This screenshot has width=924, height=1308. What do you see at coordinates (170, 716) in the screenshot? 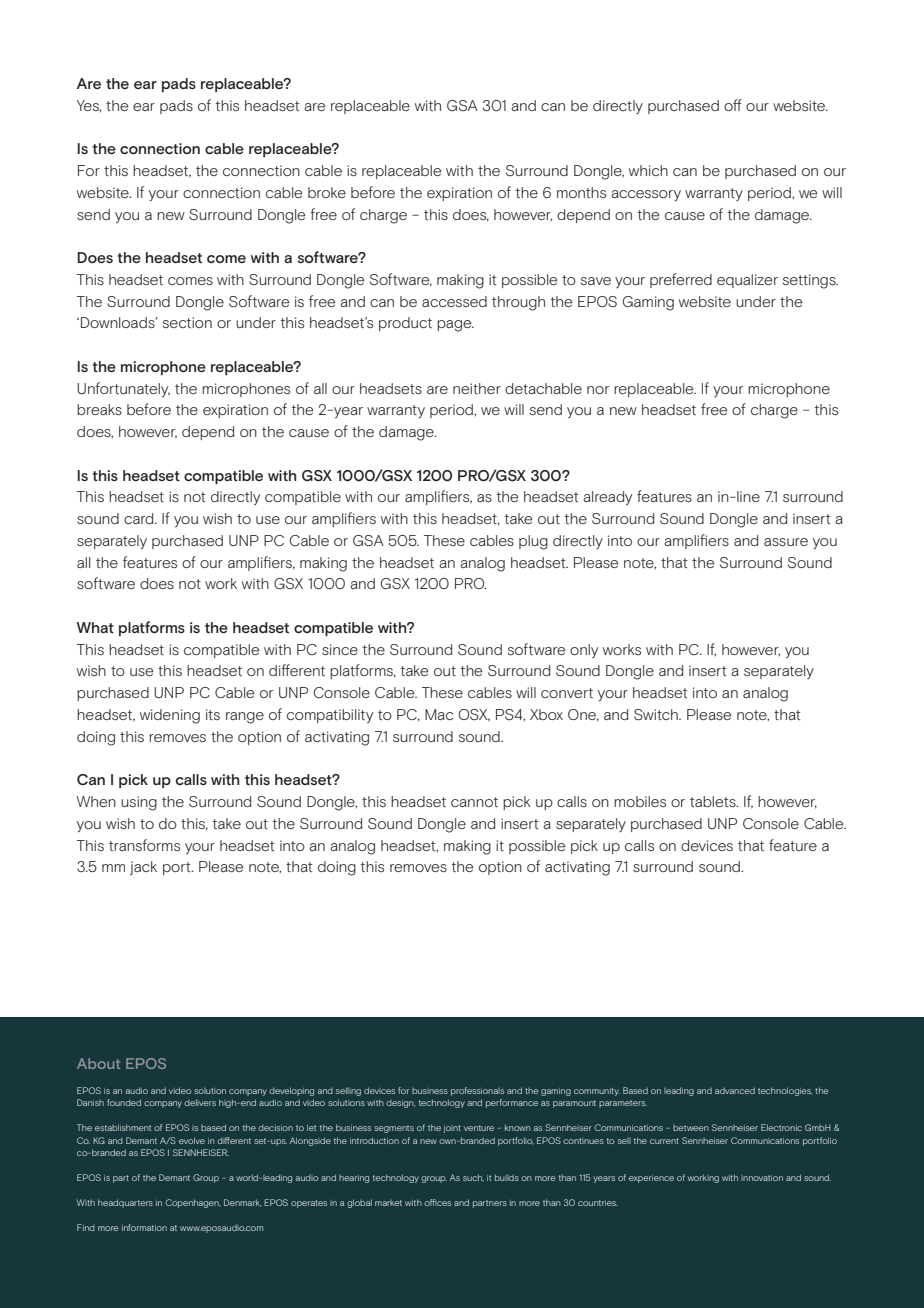
I see `widening` at bounding box center [170, 716].
